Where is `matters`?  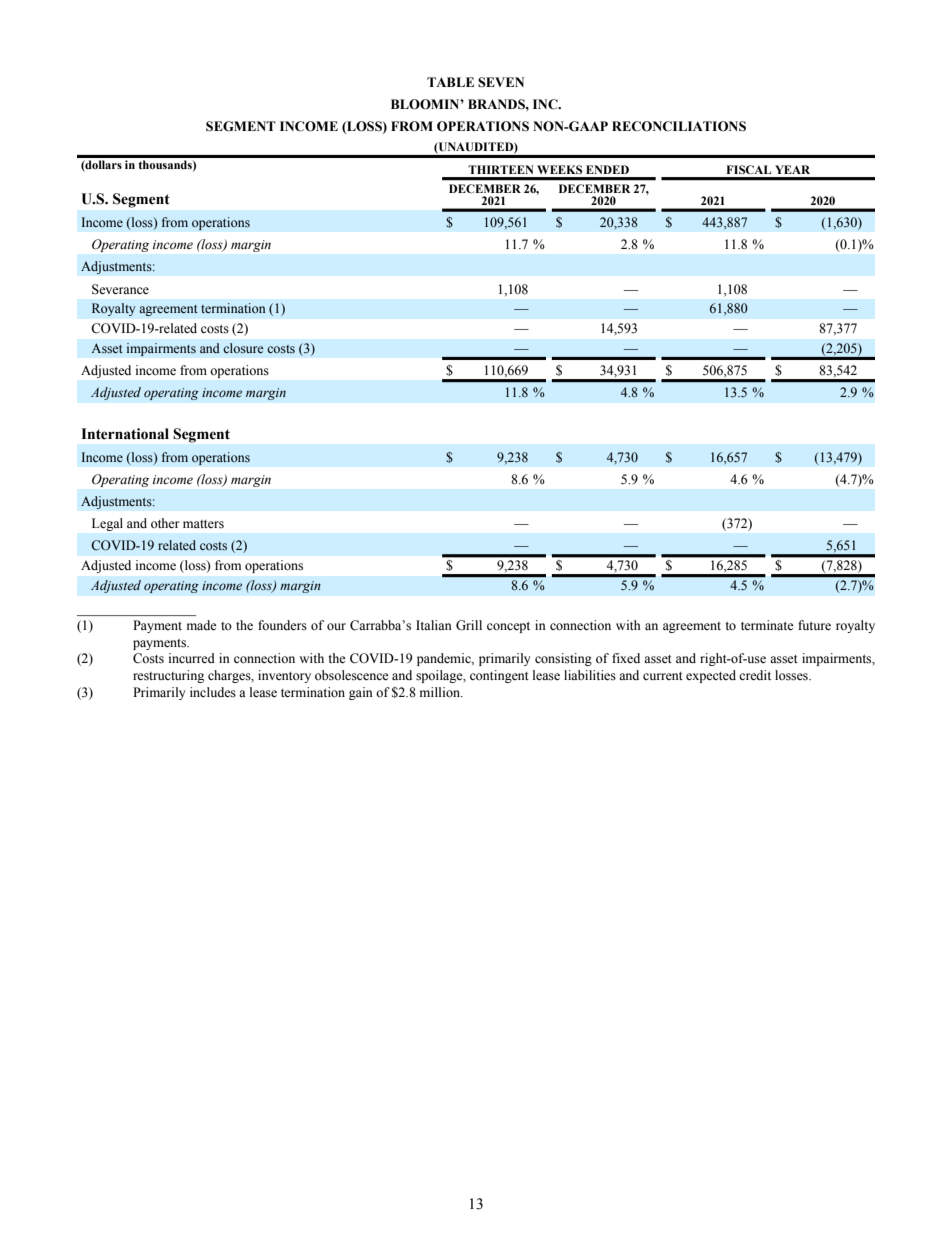
matters is located at coordinates (203, 524).
